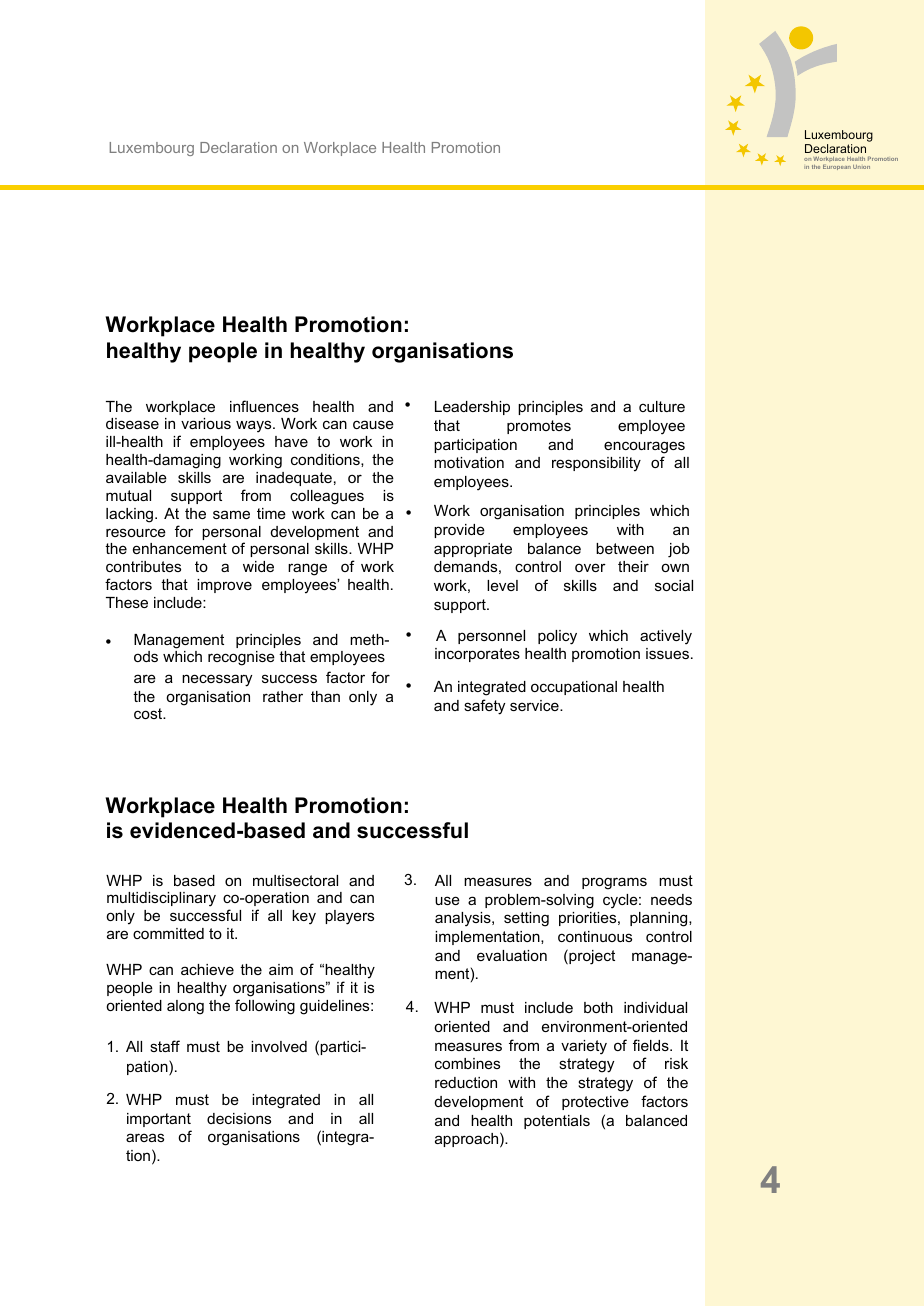 This page has width=924, height=1308. What do you see at coordinates (239, 1118) in the page?
I see `decisions` at bounding box center [239, 1118].
